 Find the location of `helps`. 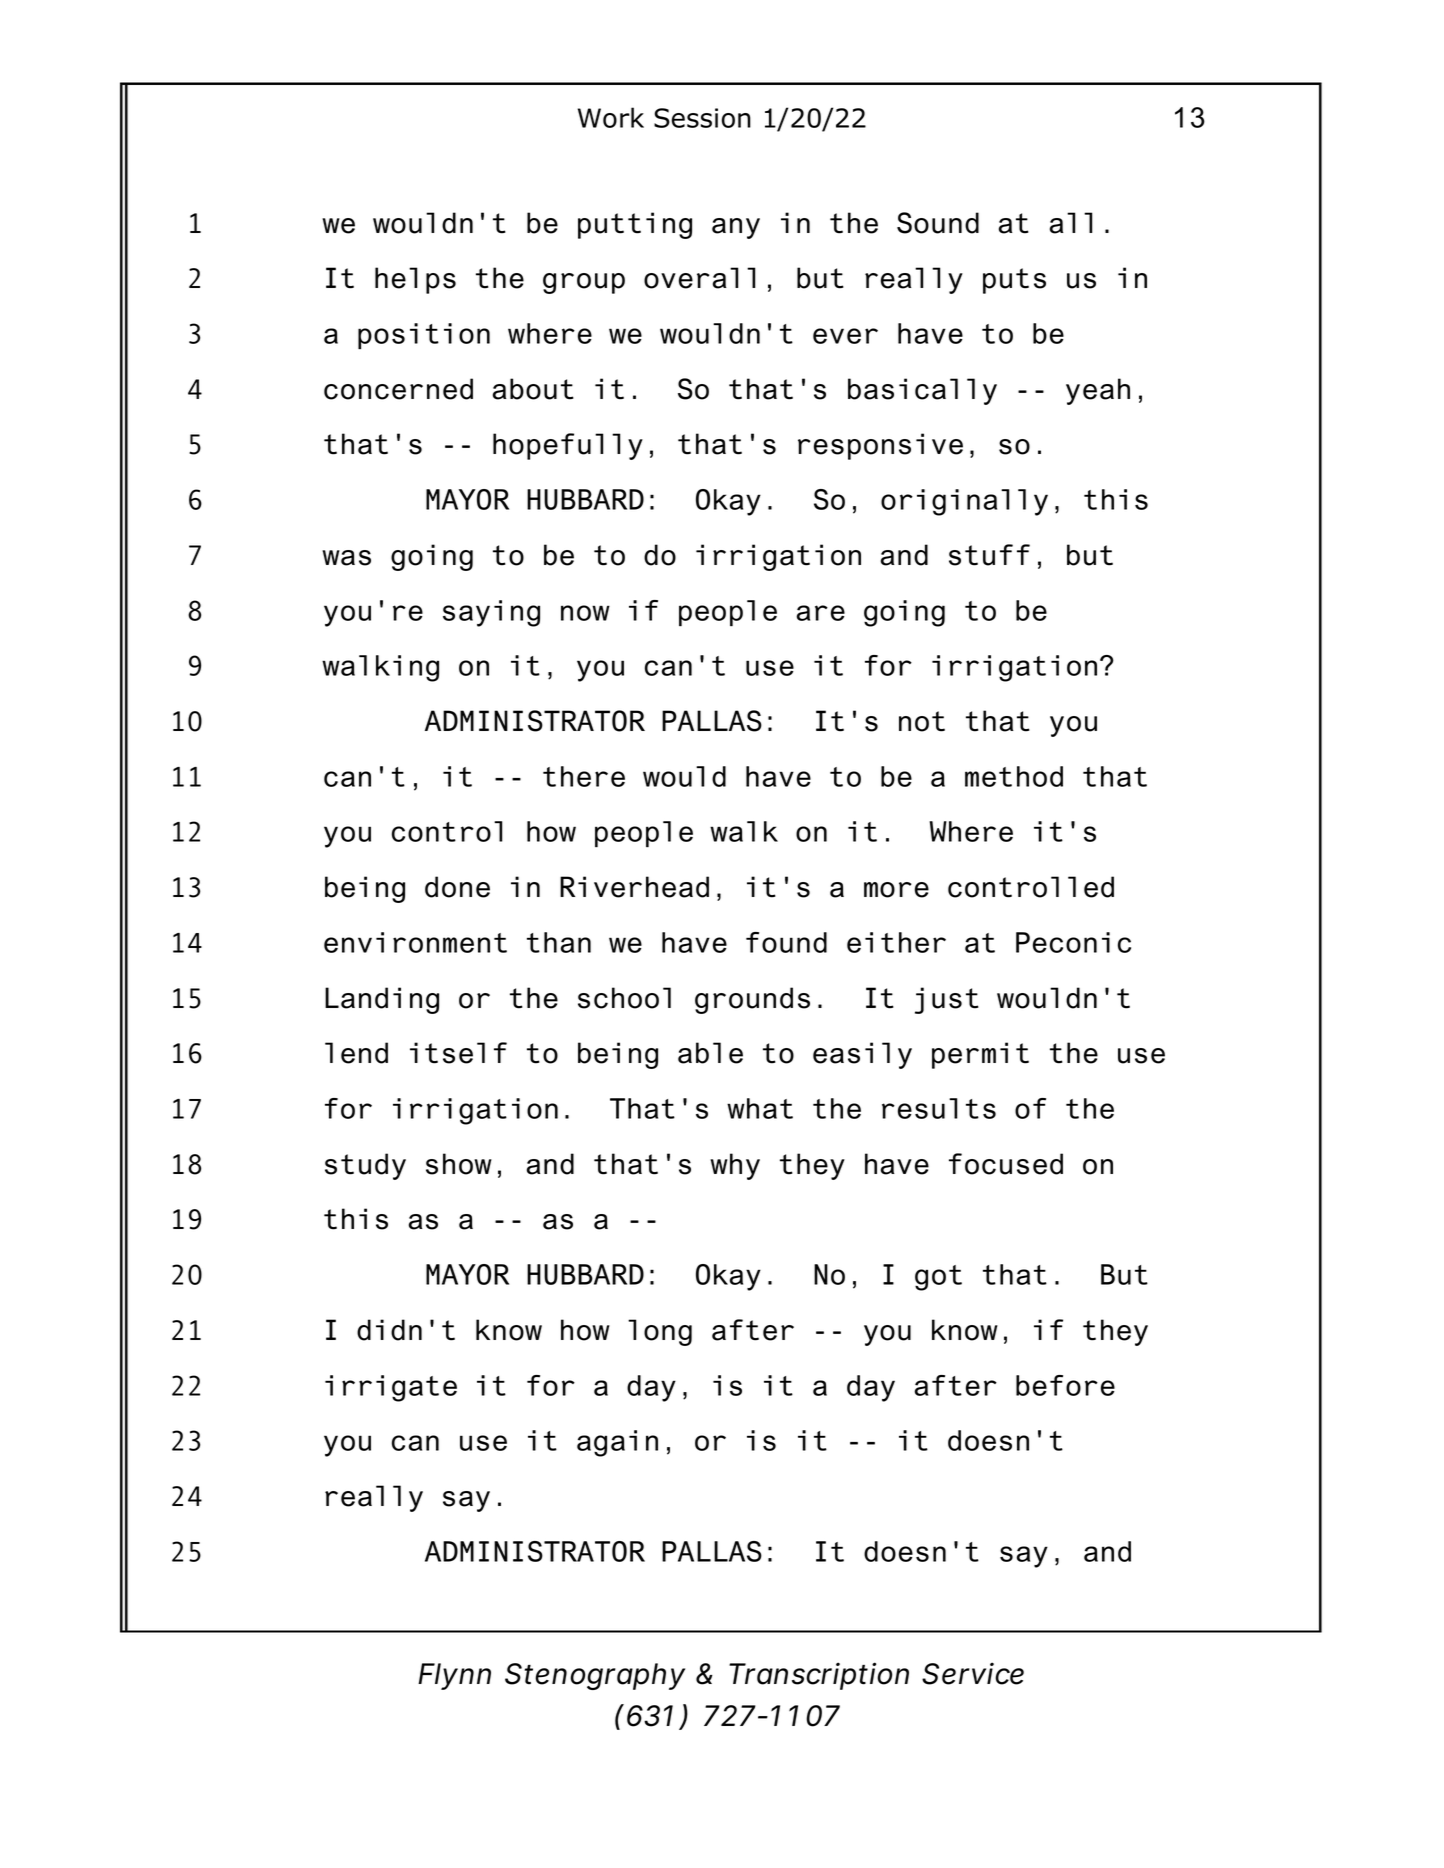

helps is located at coordinates (415, 280).
